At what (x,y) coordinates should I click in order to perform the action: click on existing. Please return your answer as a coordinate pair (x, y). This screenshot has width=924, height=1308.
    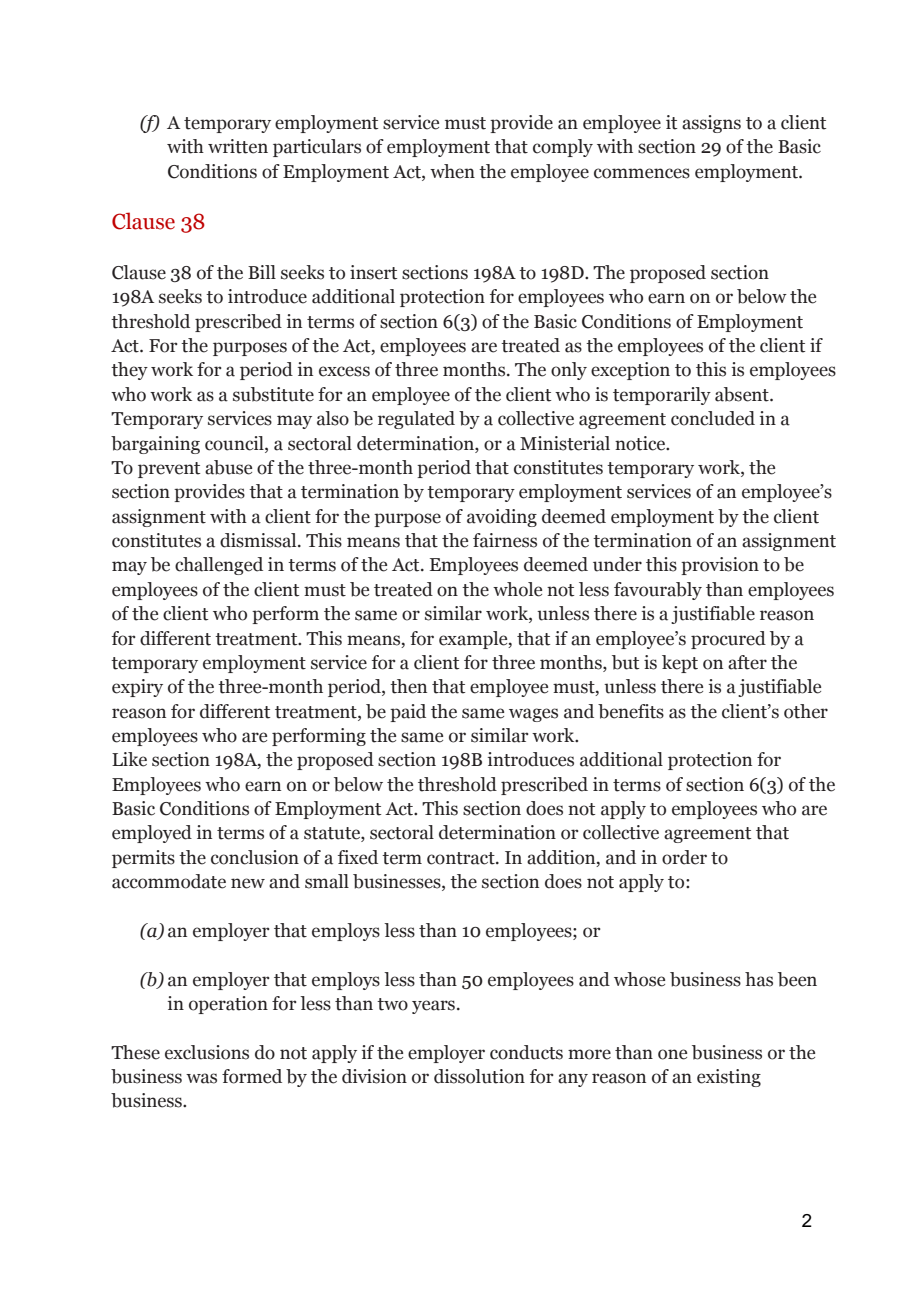
    Looking at the image, I should click on (729, 1078).
